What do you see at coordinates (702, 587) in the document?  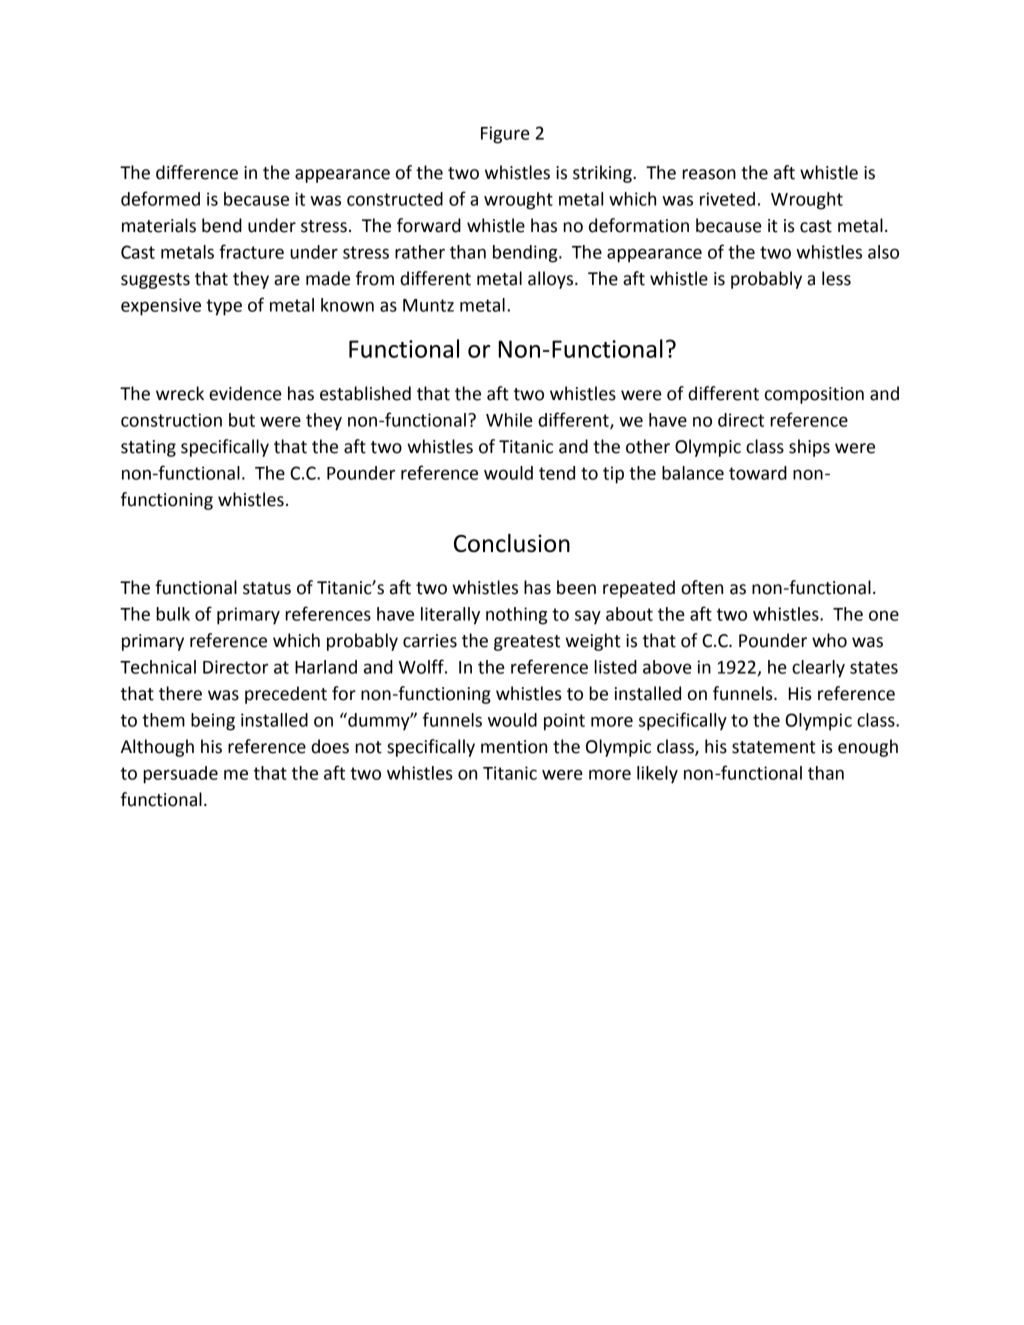 I see `often` at bounding box center [702, 587].
